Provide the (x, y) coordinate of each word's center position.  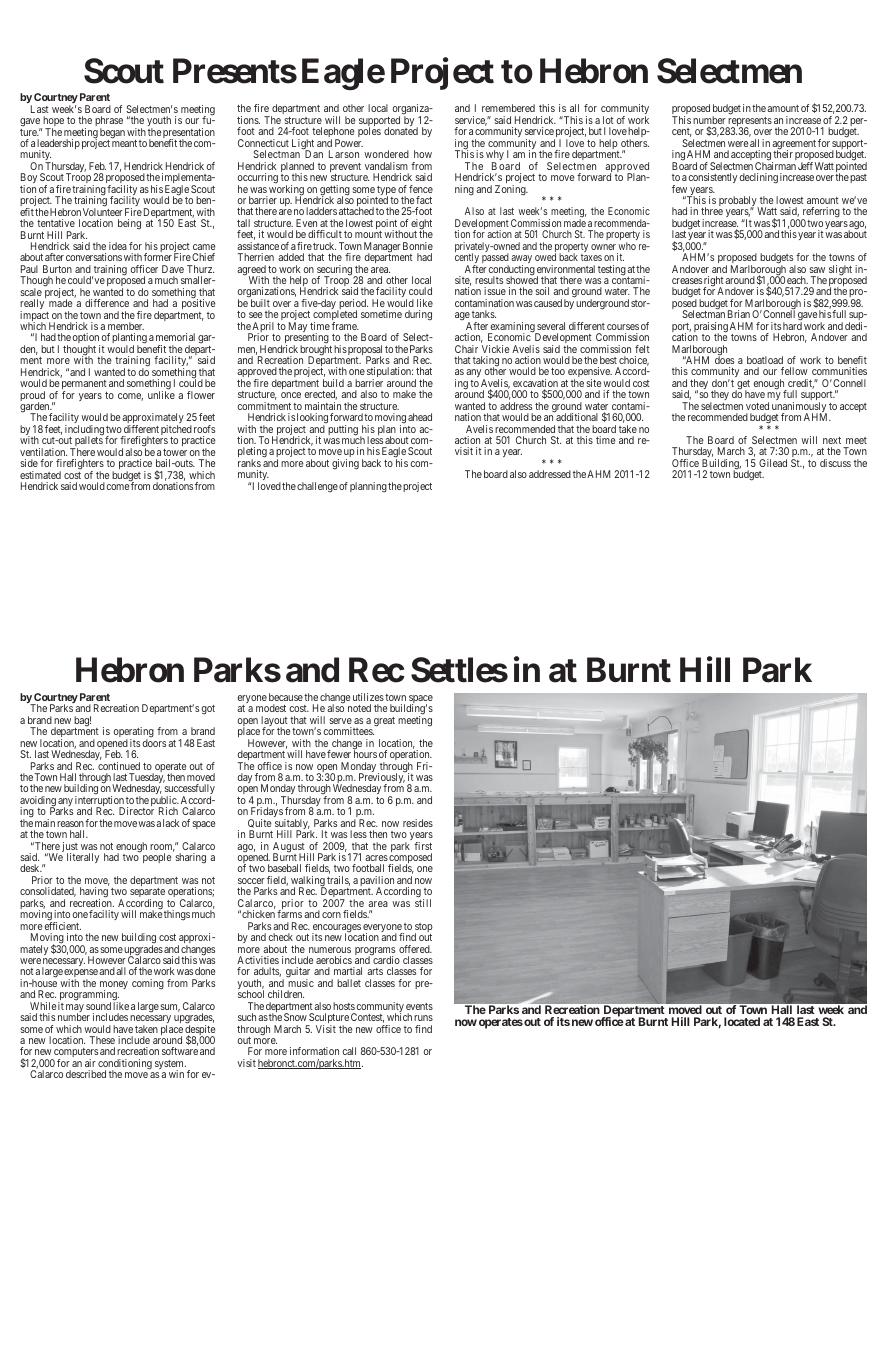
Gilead (773, 463)
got (208, 710)
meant (124, 143)
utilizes (368, 697)
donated (401, 131)
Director (136, 811)
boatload (765, 360)
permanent (84, 386)
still (423, 903)
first (423, 846)
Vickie (495, 349)
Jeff (805, 166)
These (102, 1040)
